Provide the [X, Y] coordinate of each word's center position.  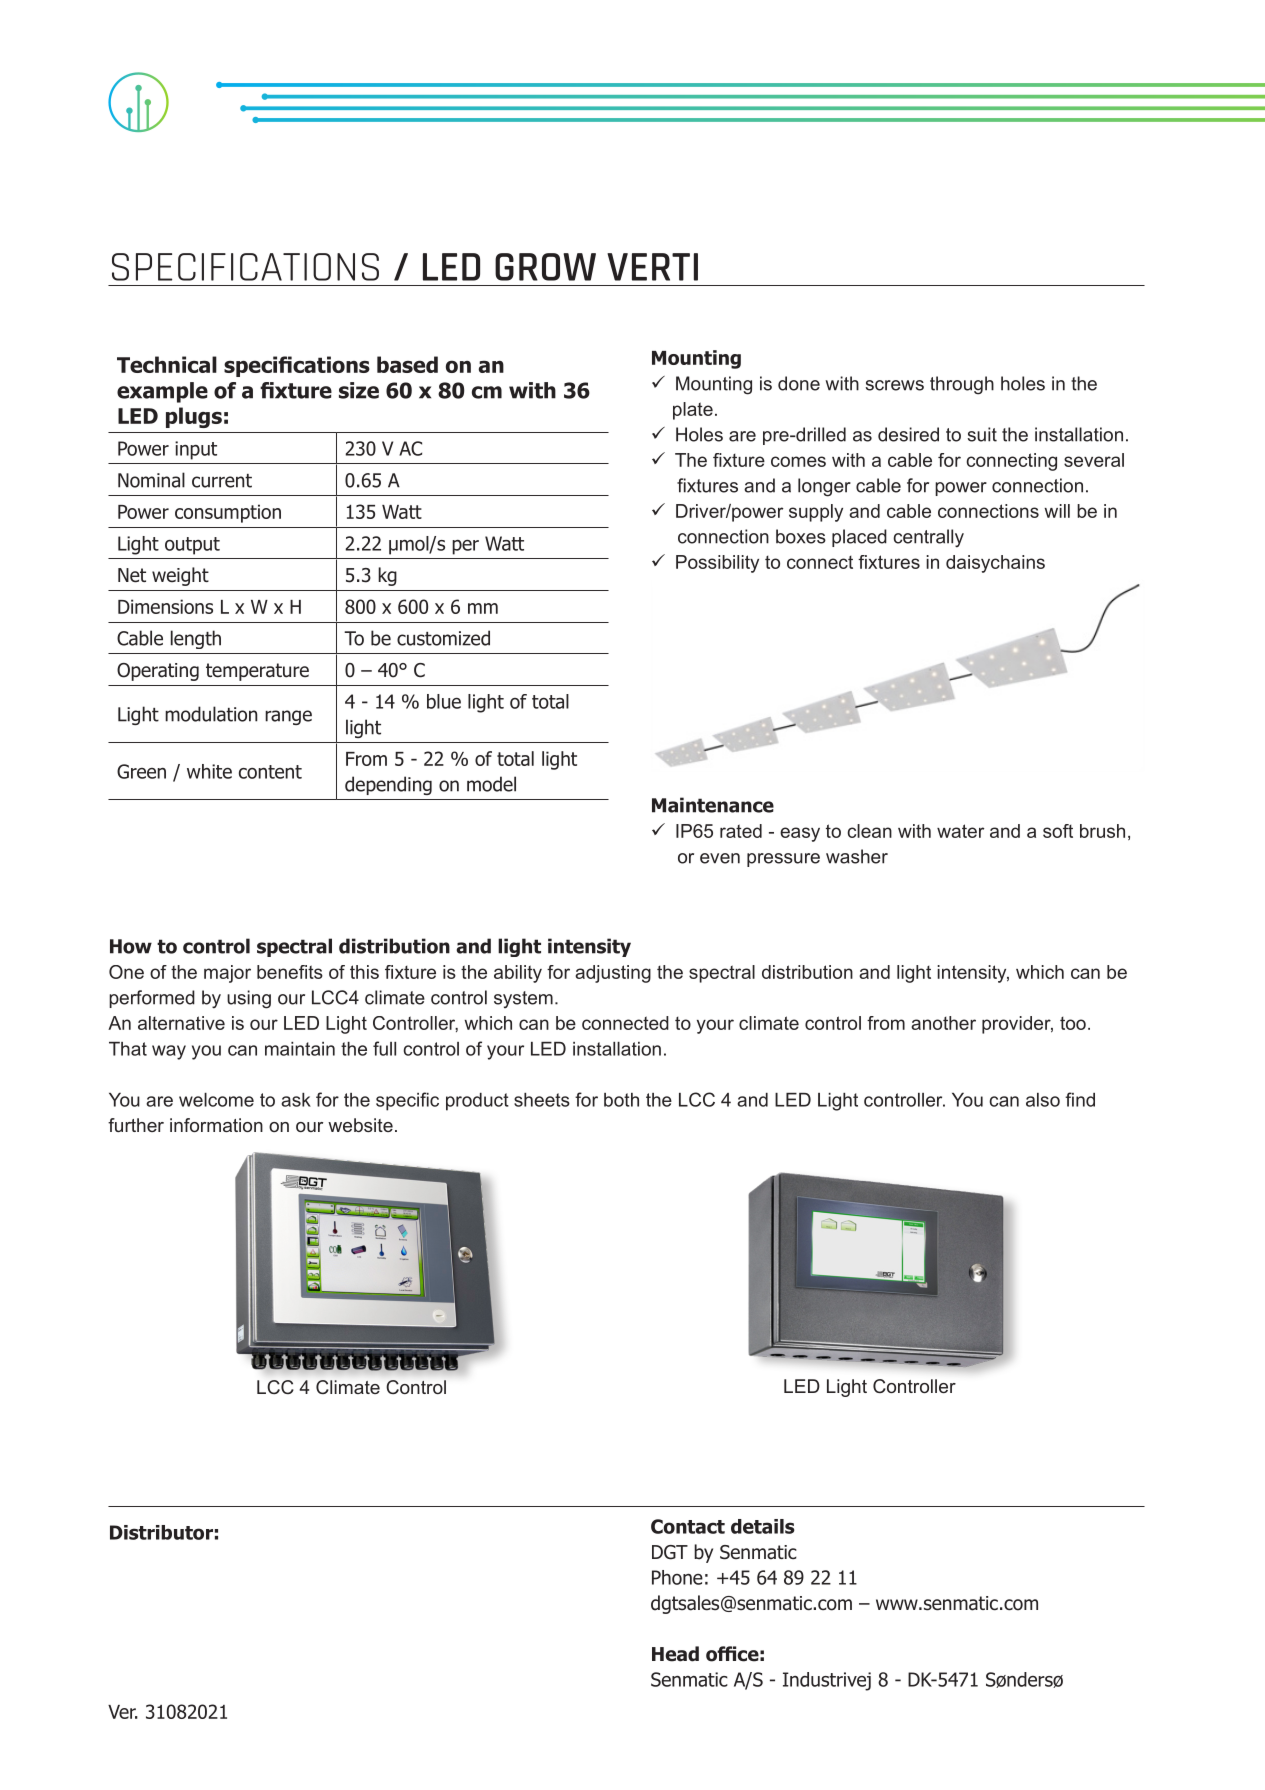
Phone [677, 1577]
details [763, 1526]
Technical [167, 364]
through [962, 385]
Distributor [161, 1532]
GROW [545, 267]
